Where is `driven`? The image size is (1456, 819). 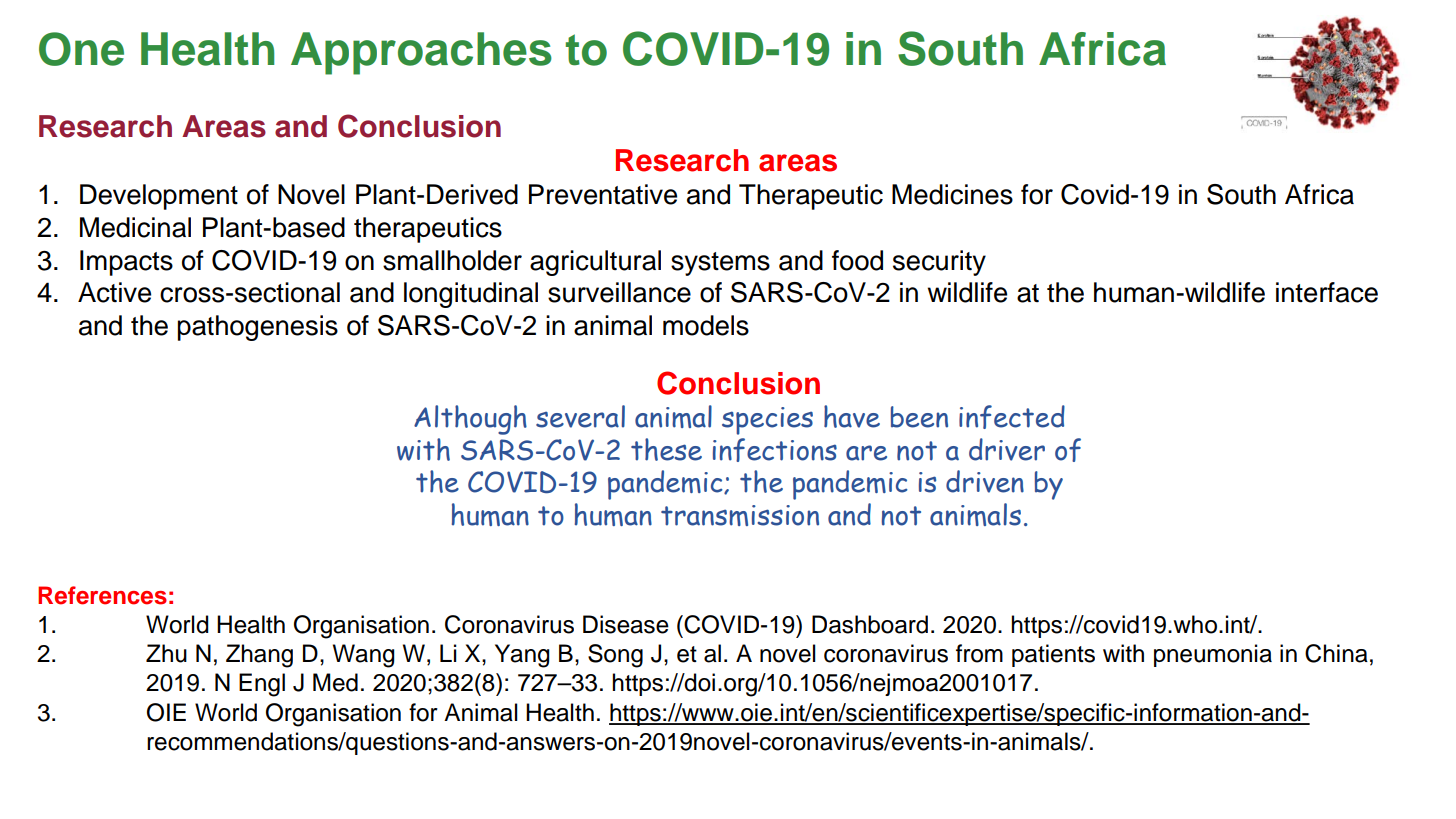
driven is located at coordinates (985, 481).
